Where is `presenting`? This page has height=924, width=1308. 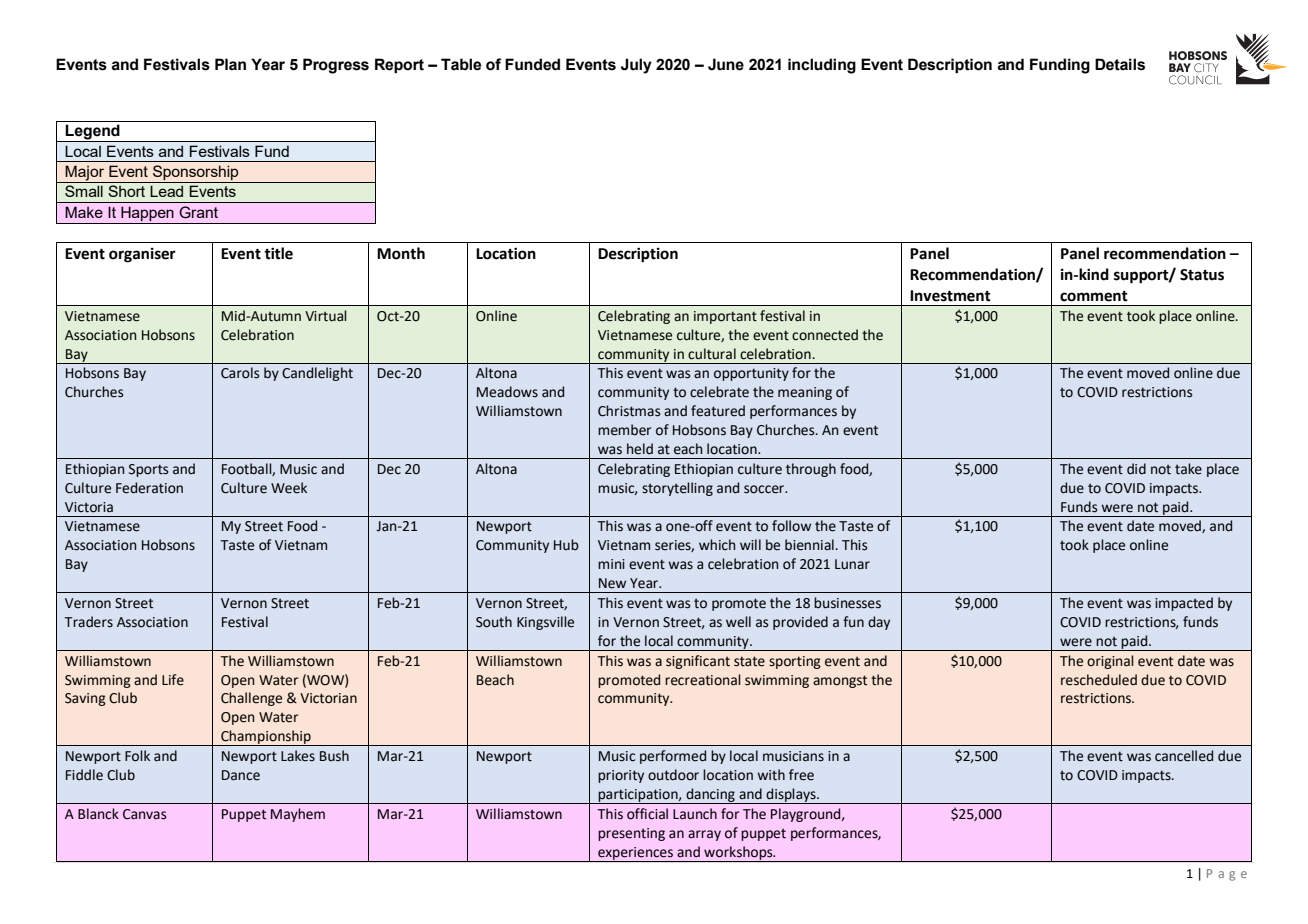 presenting is located at coordinates (631, 834).
